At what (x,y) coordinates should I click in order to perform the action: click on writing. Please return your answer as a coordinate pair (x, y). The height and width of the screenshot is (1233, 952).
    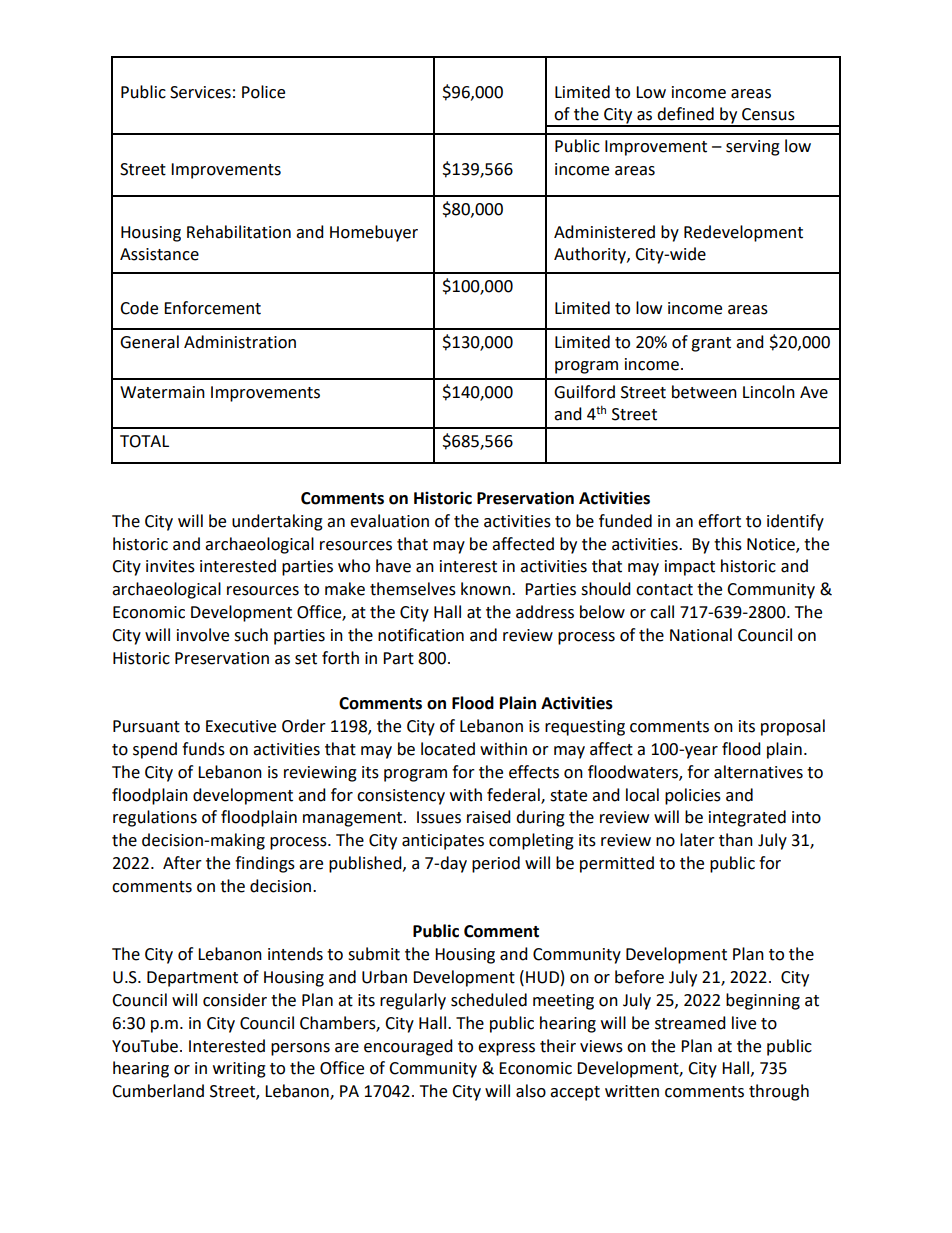
    Looking at the image, I should click on (239, 1070).
